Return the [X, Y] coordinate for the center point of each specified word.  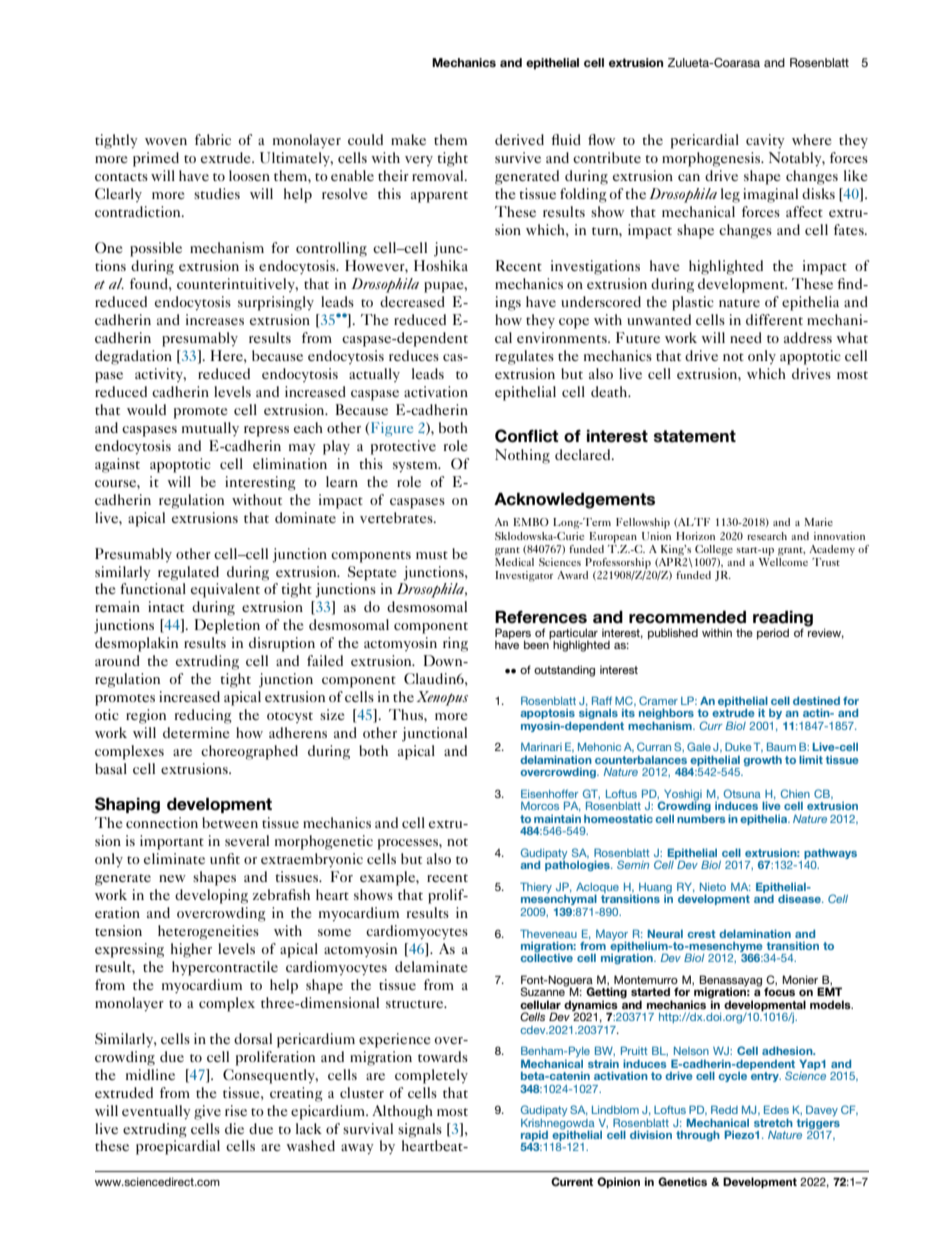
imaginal [770, 195]
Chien [795, 793]
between [230, 822]
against [117, 465]
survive [518, 157]
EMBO [531, 522]
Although [402, 1112]
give [207, 1112]
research [767, 536]
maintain [557, 818]
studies [217, 193]
